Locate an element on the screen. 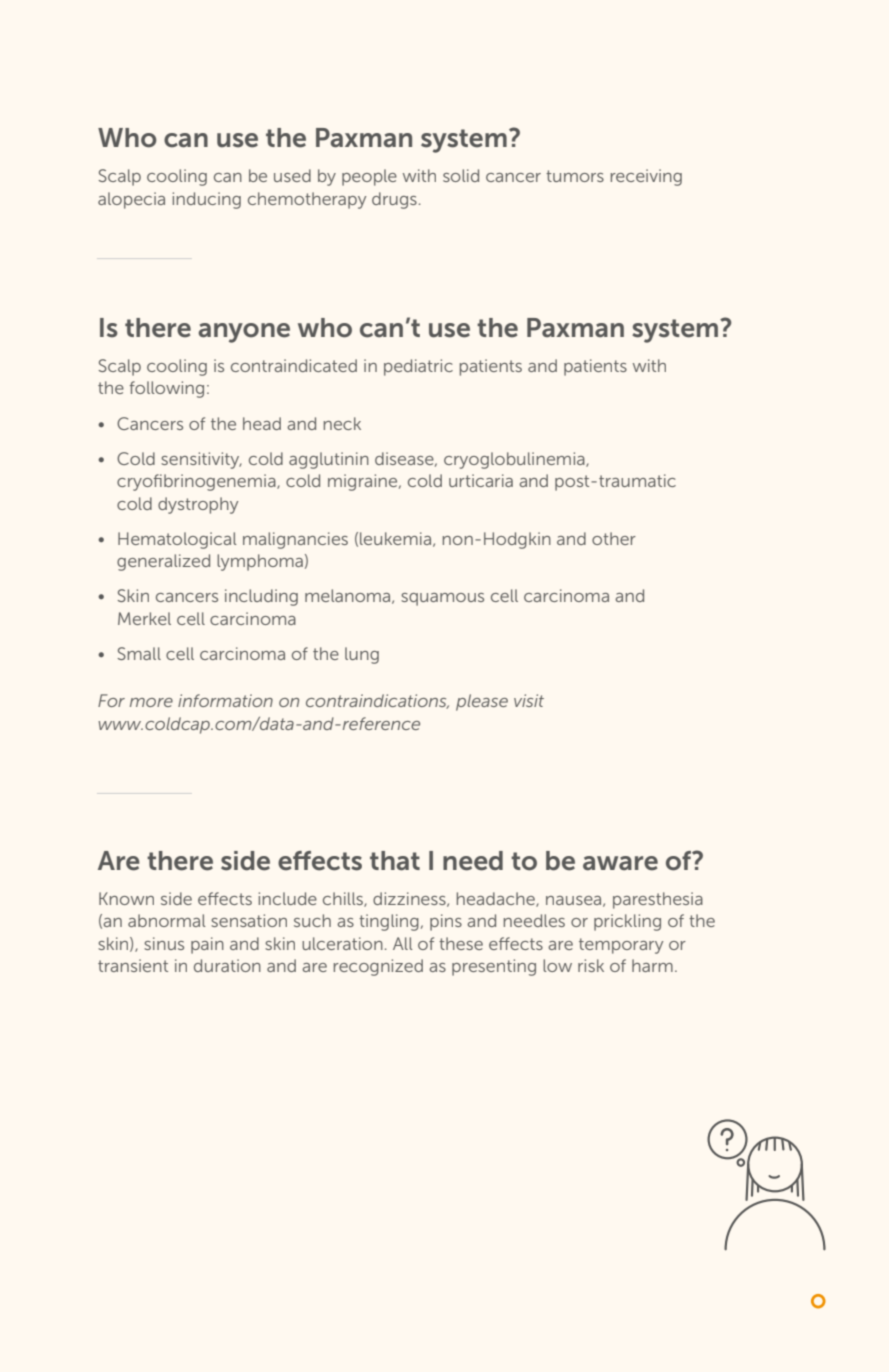 The height and width of the screenshot is (1372, 889). tumors is located at coordinates (575, 176).
